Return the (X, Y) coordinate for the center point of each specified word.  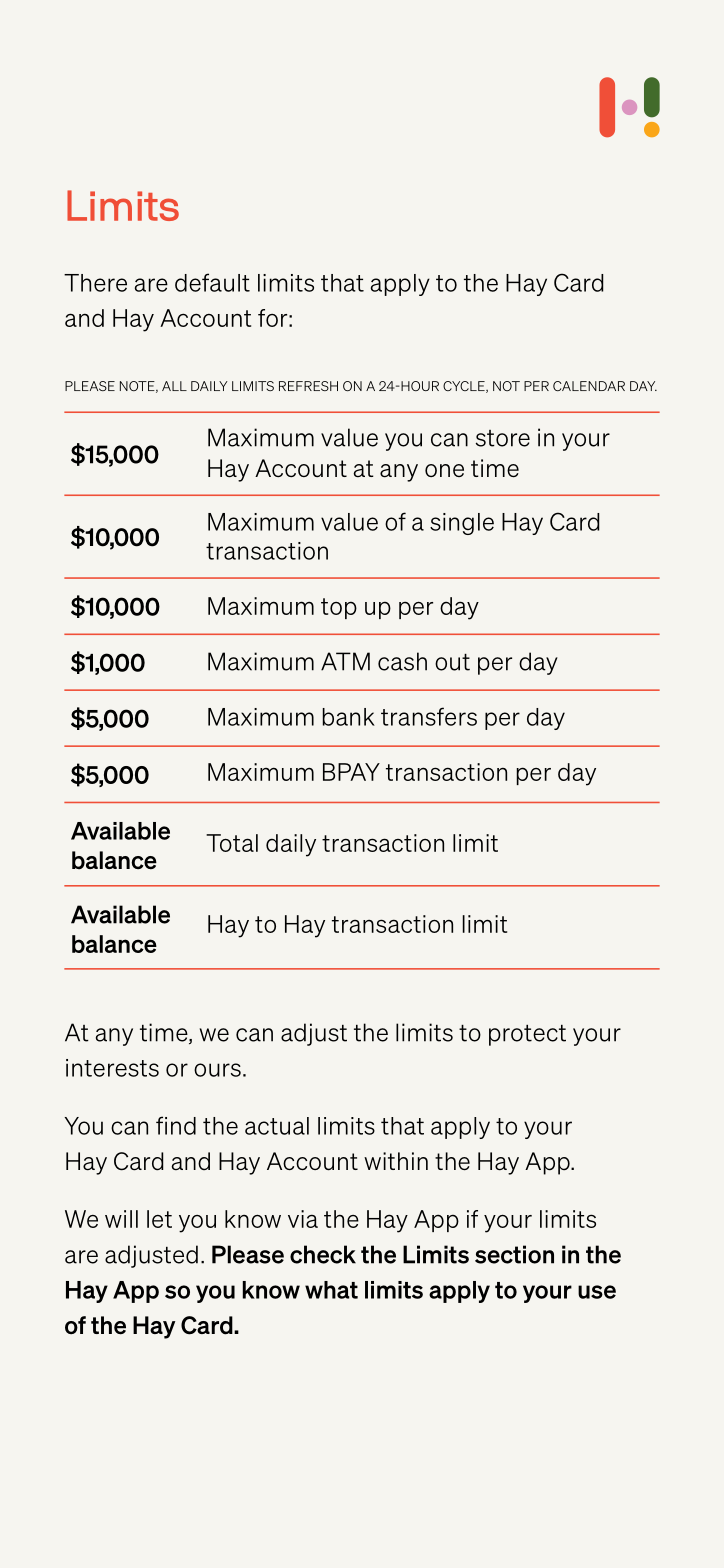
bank (349, 717)
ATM (345, 661)
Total (232, 843)
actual (277, 1126)
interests (112, 1068)
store (503, 438)
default (212, 282)
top (339, 608)
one (444, 470)
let (159, 1219)
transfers (429, 716)
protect (527, 1035)
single (462, 524)
